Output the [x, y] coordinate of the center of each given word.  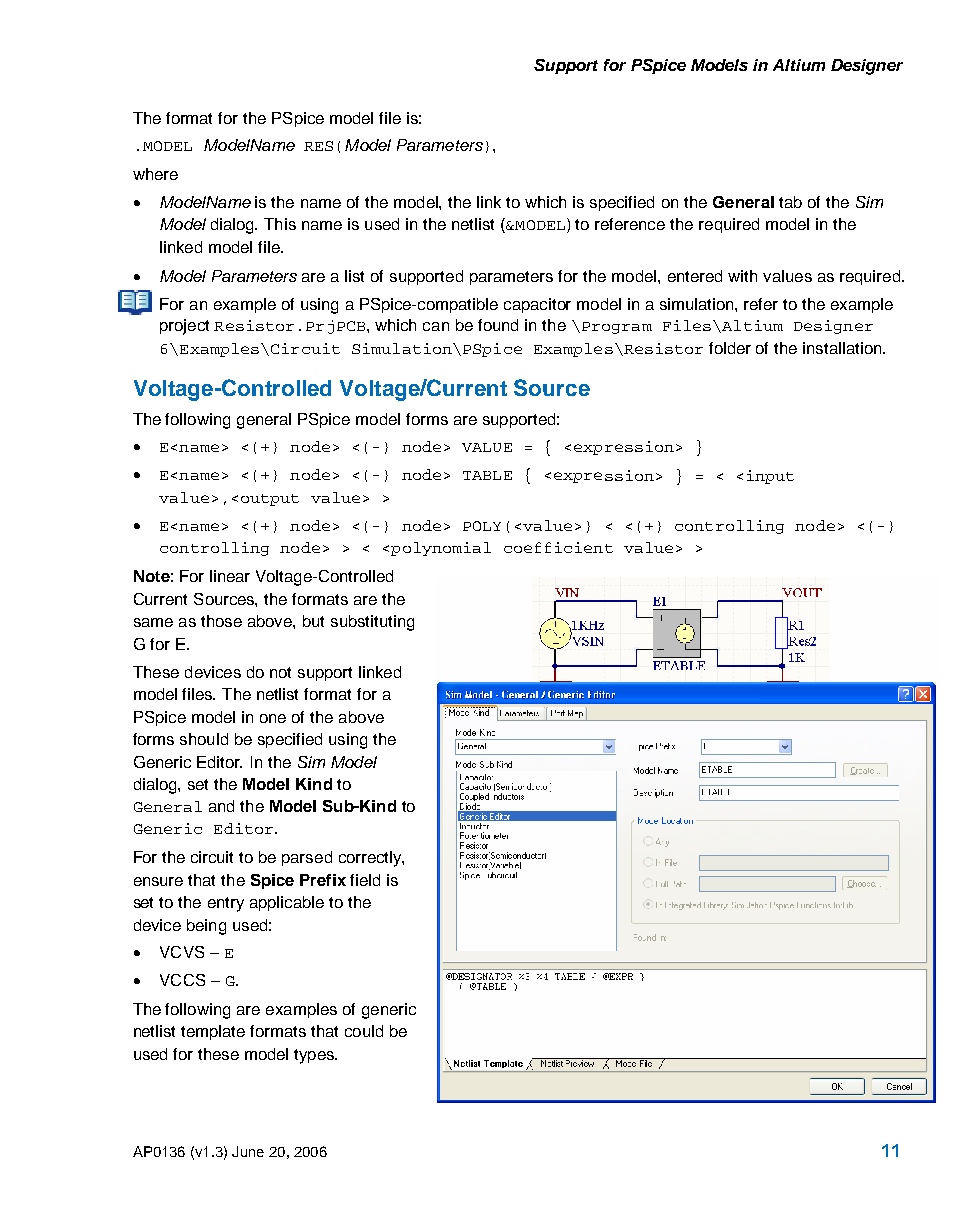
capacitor [537, 305]
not [280, 672]
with [742, 276]
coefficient [558, 547]
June [248, 1151]
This [280, 224]
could [364, 1031]
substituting [372, 623]
